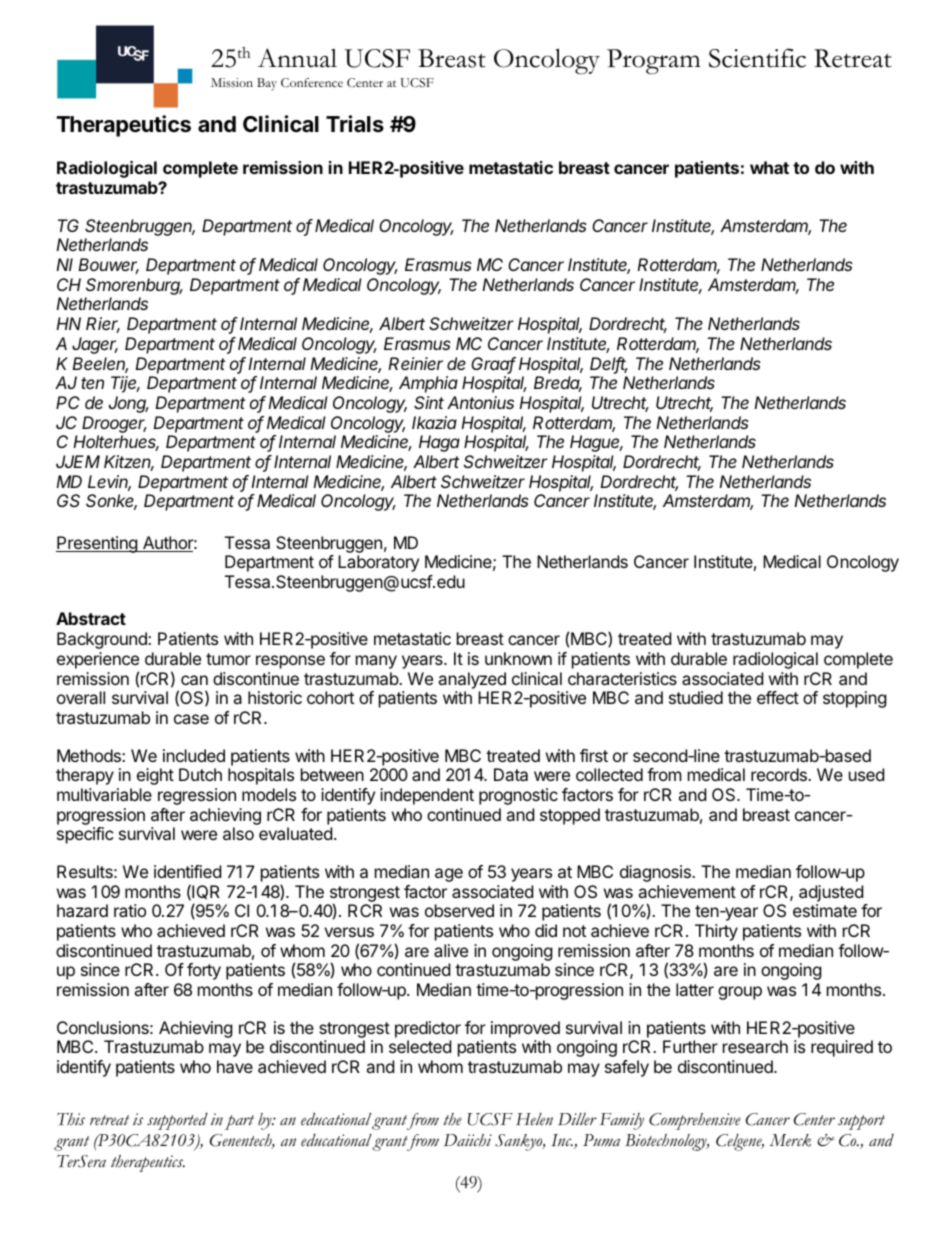 The image size is (952, 1233). I want to click on have, so click(235, 1066).
